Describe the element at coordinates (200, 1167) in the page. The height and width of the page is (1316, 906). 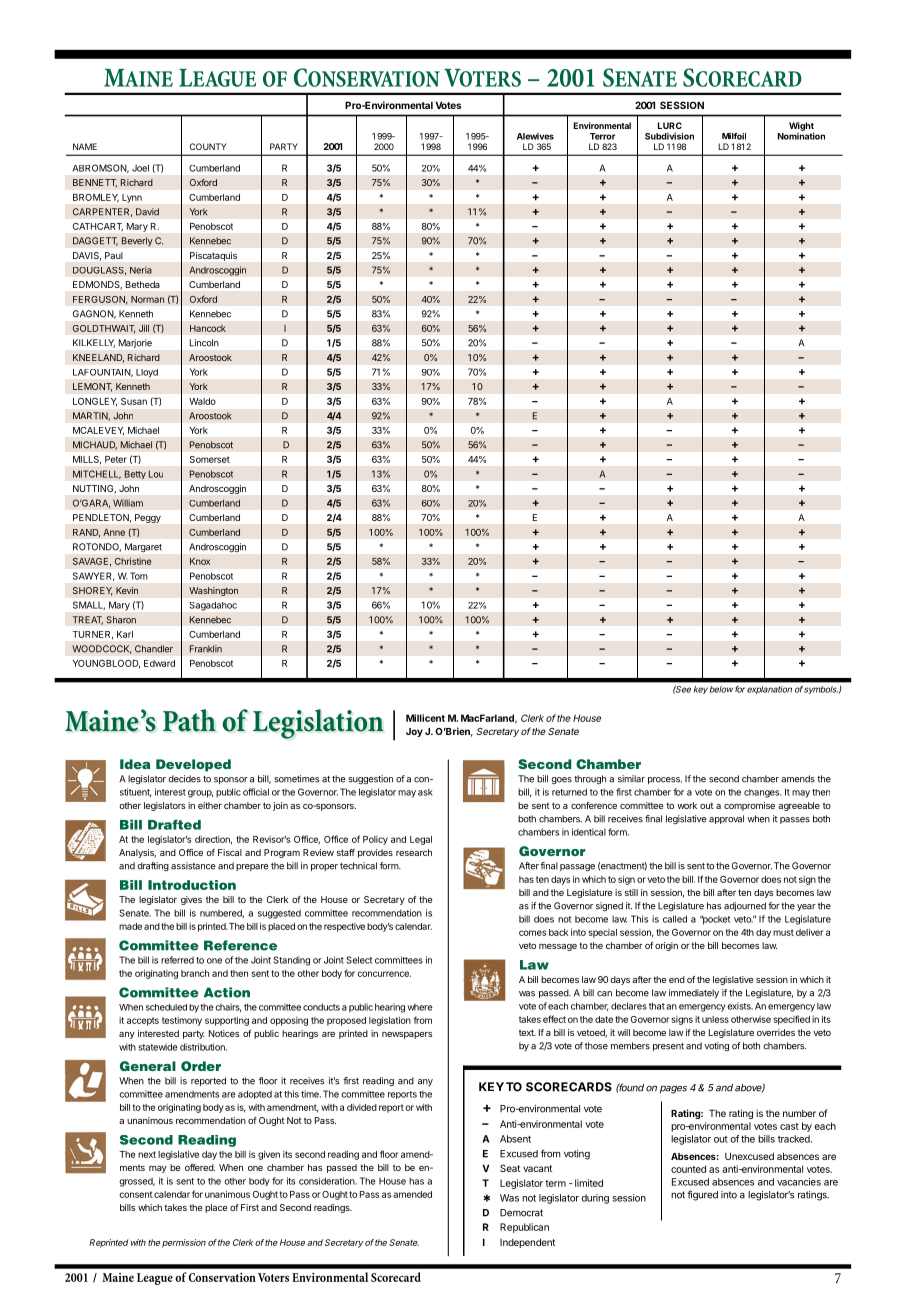
I see `offered` at that location.
